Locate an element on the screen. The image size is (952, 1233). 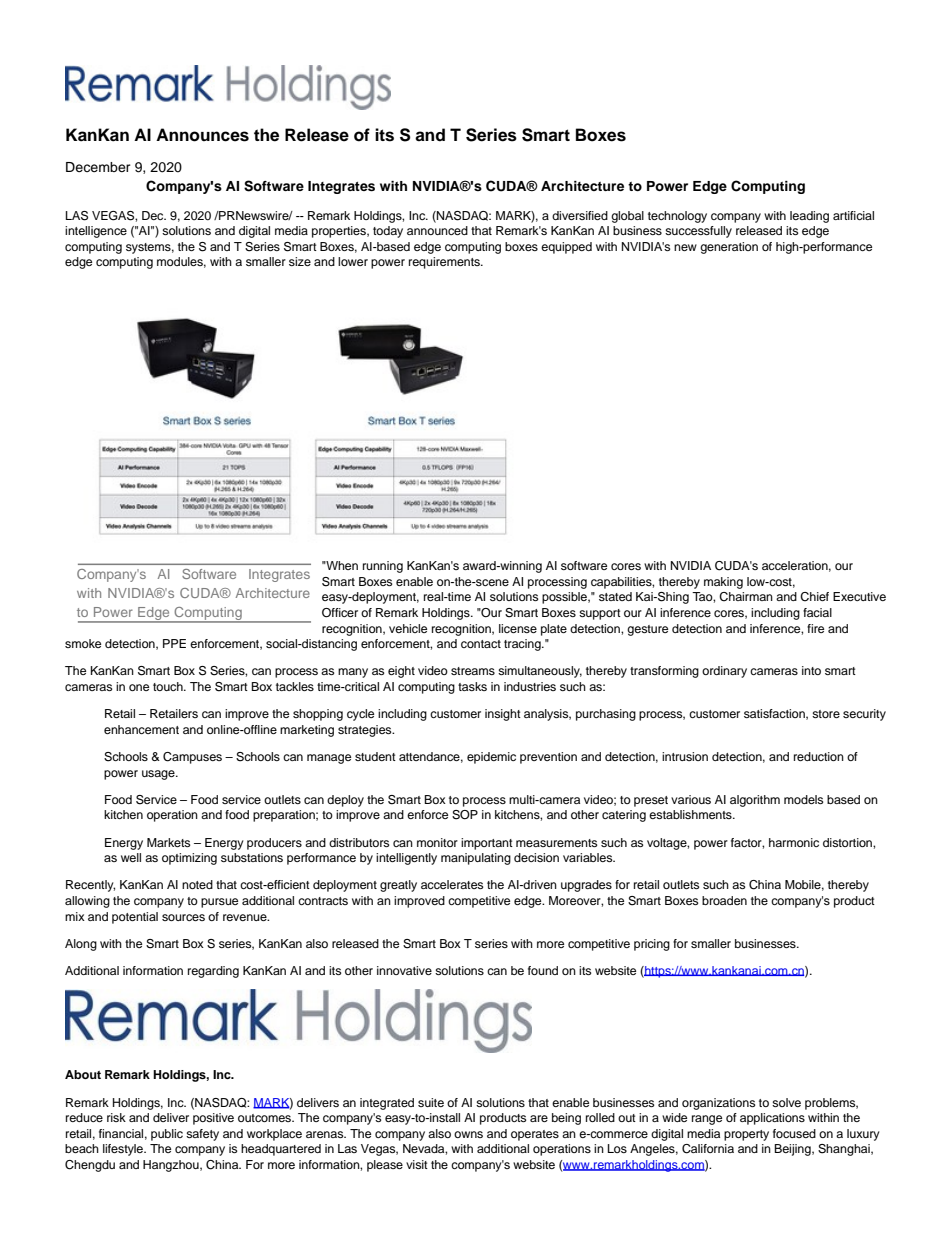
contact is located at coordinates (481, 644).
